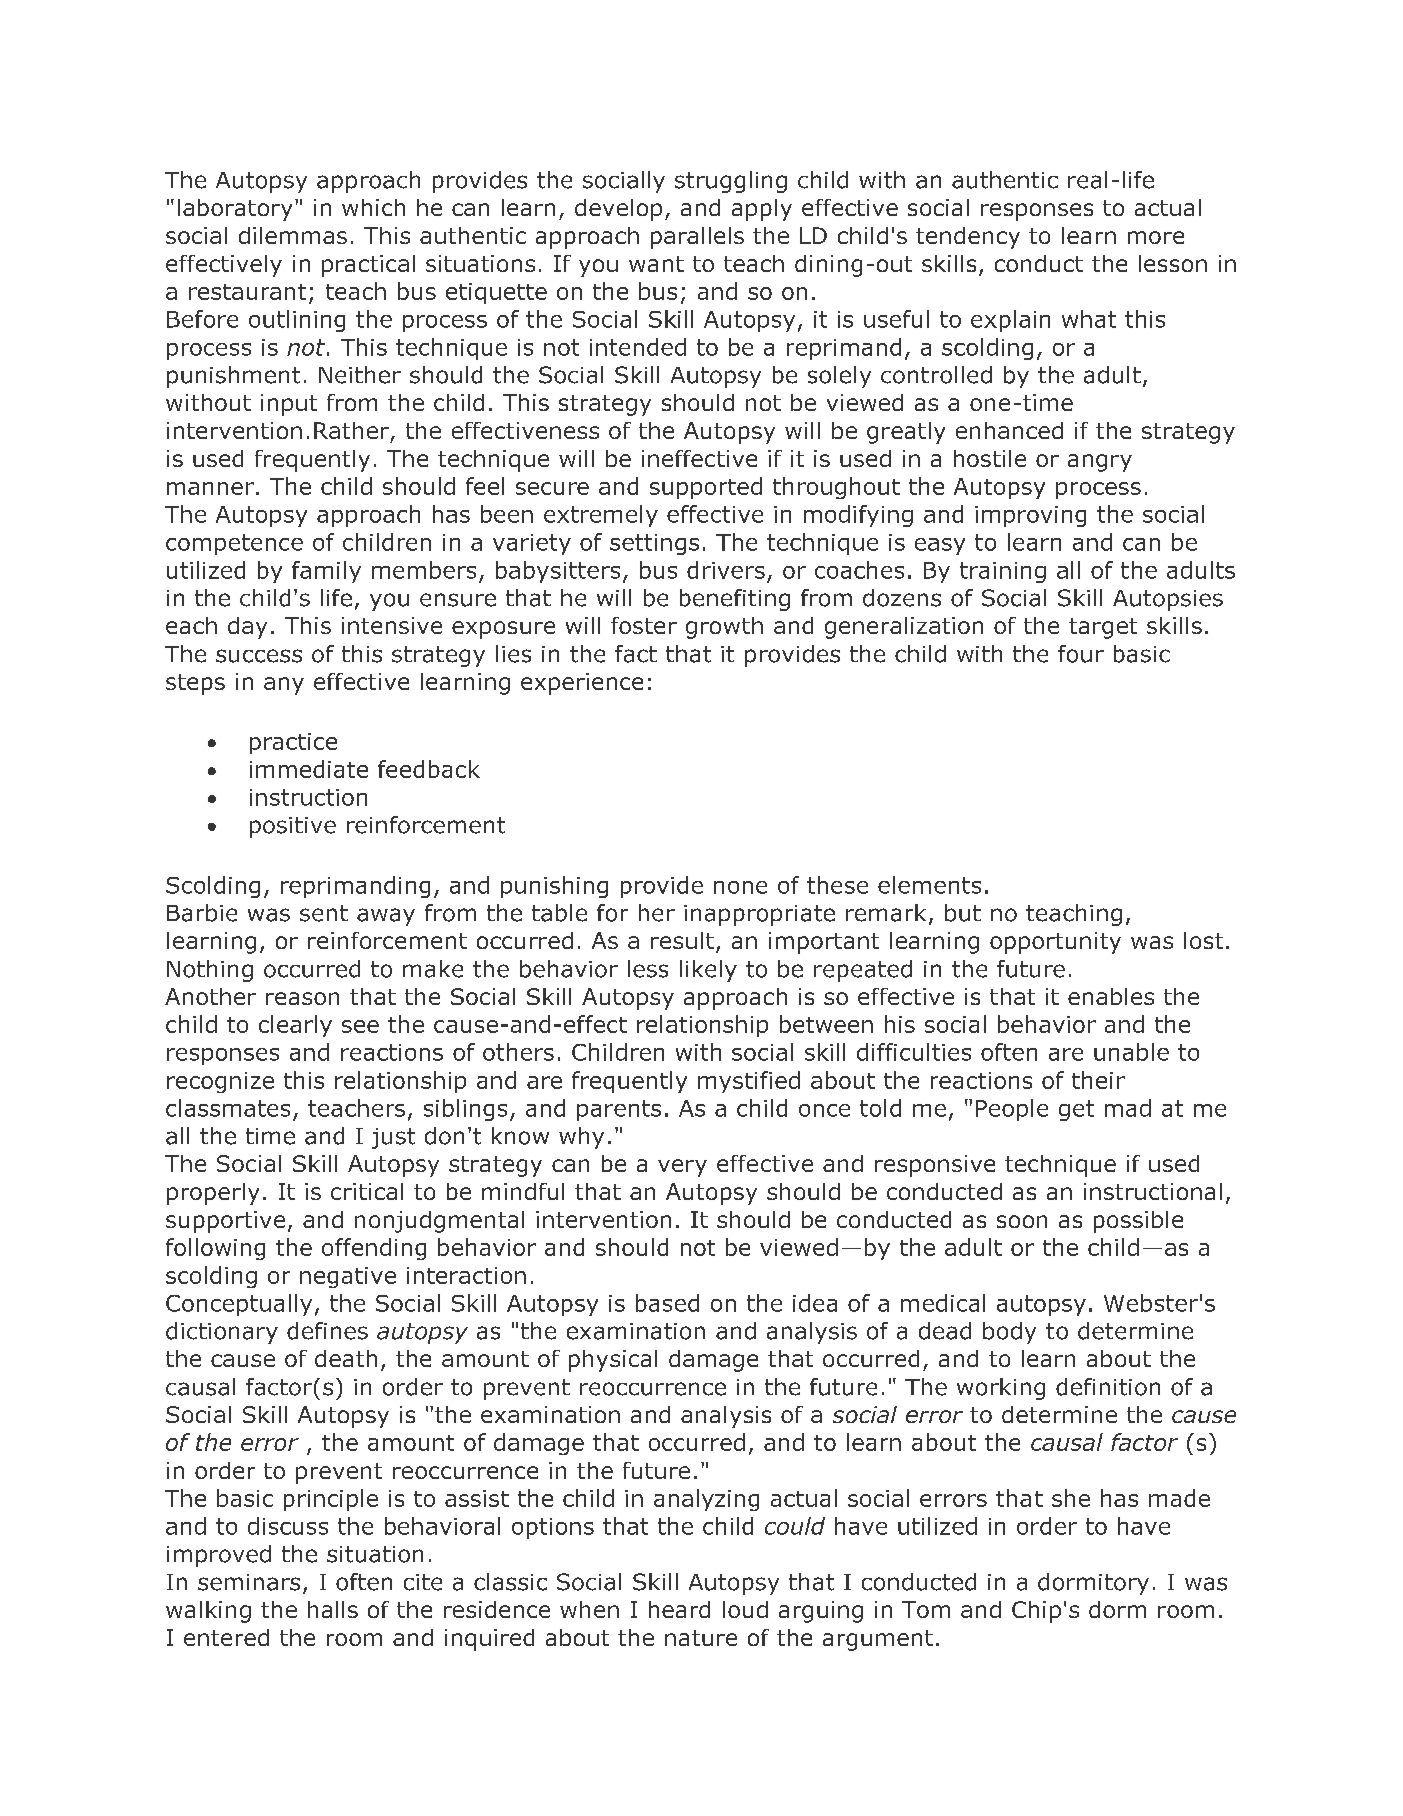  What do you see at coordinates (333, 1609) in the screenshot?
I see `halls` at bounding box center [333, 1609].
